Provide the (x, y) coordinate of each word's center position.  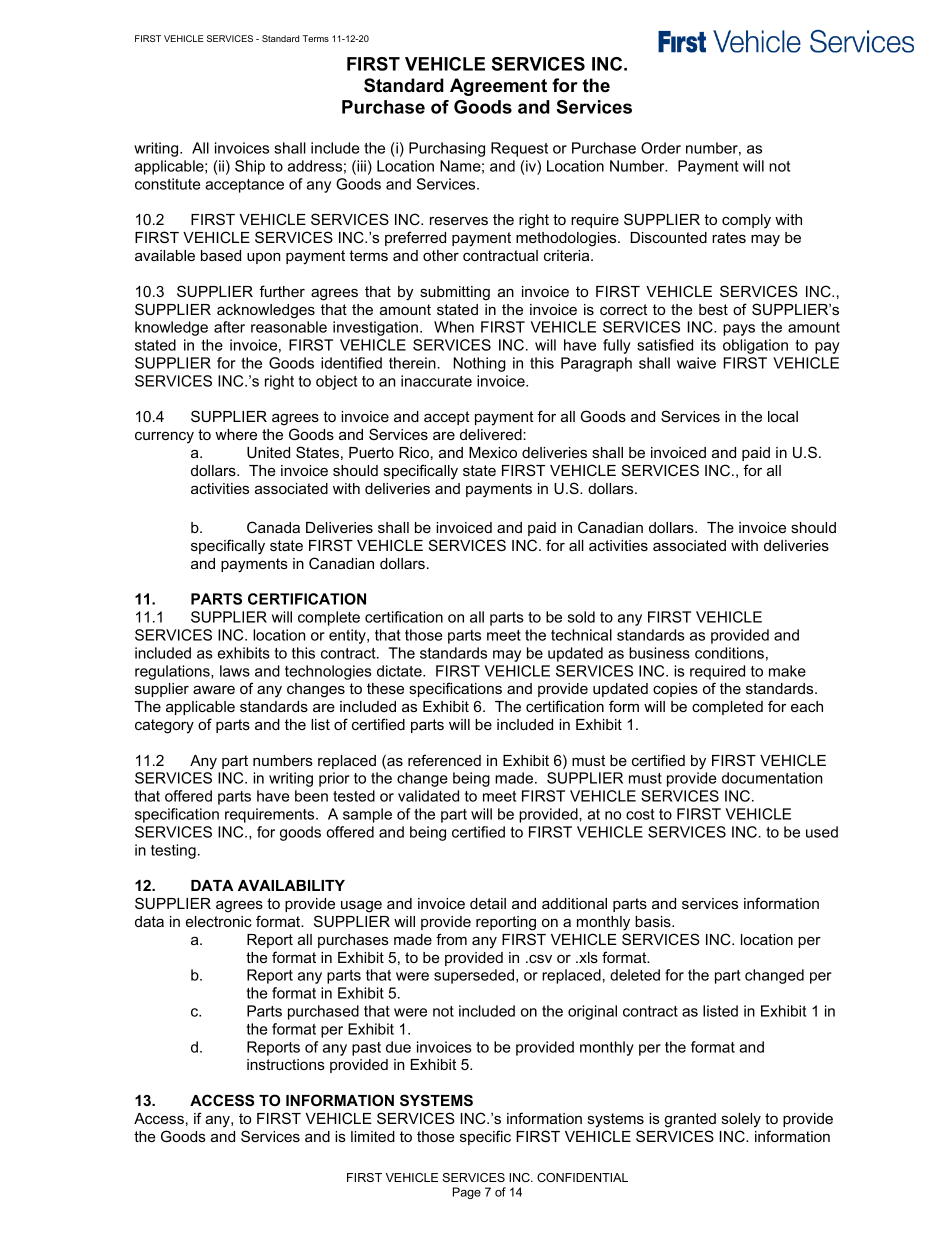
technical (581, 635)
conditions (729, 653)
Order (661, 148)
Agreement (498, 87)
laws (235, 671)
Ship (250, 167)
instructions (286, 1064)
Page (467, 1193)
